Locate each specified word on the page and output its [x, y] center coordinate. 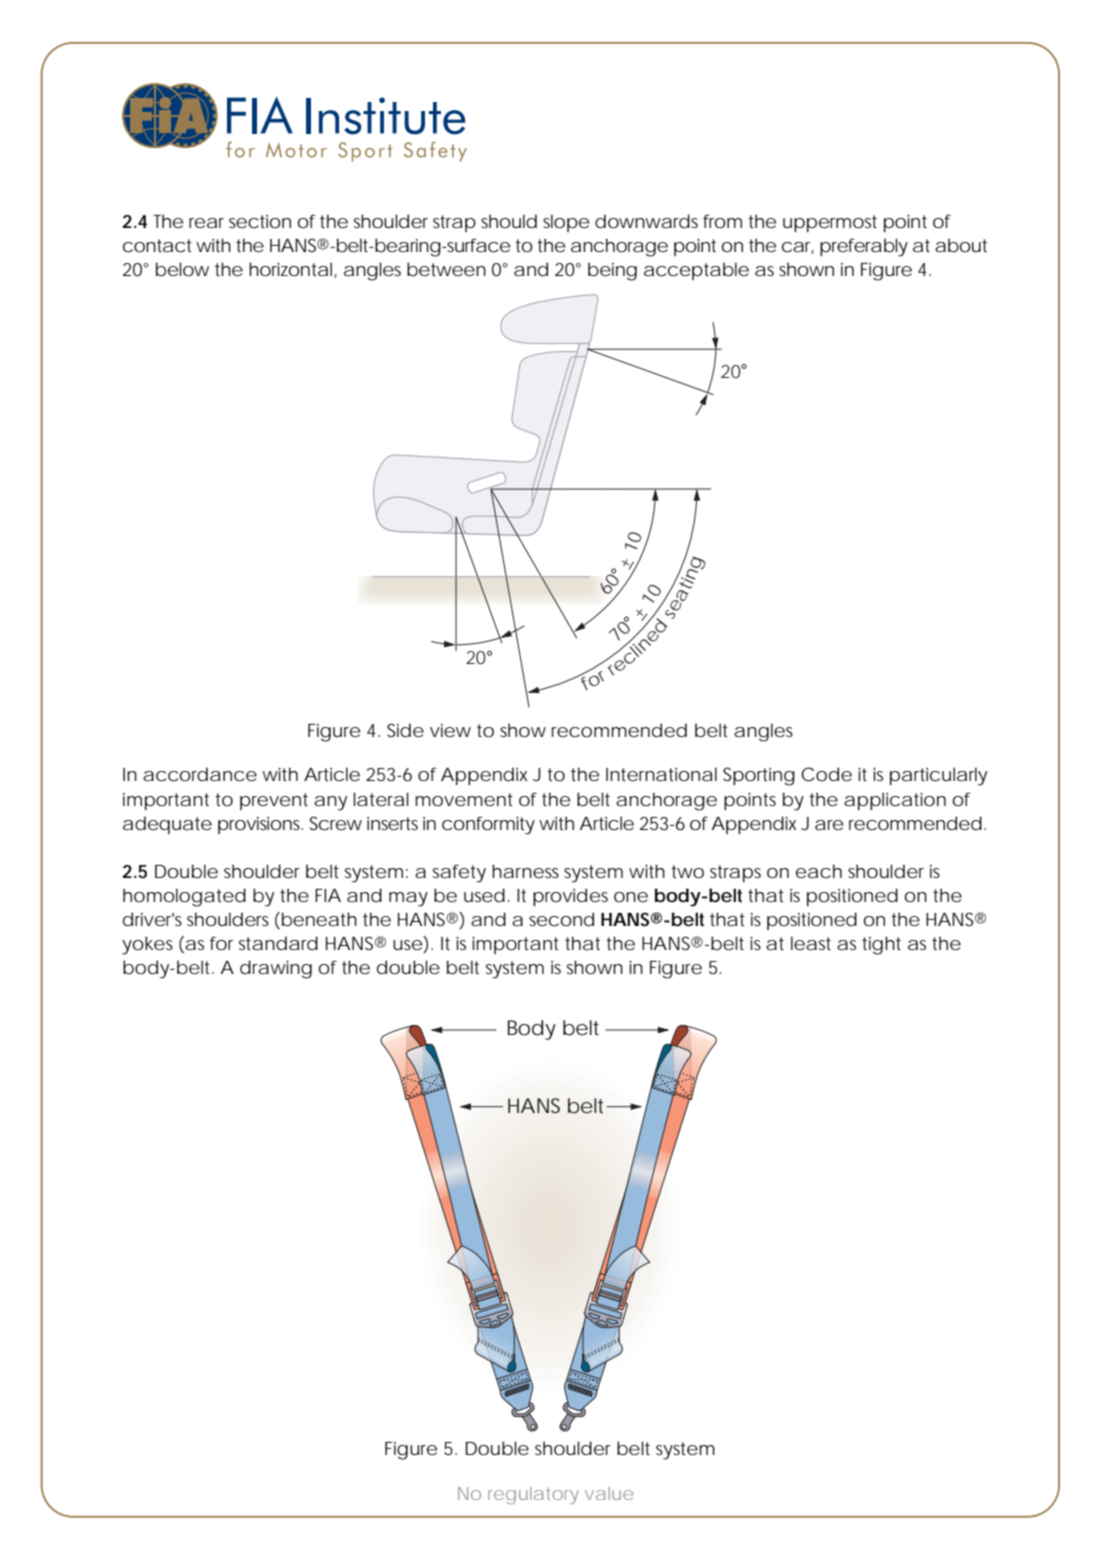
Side [405, 730]
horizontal [292, 270]
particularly [938, 776]
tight [881, 945]
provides [570, 897]
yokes [147, 945]
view [450, 730]
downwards [646, 221]
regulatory [533, 1495]
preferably [864, 247]
